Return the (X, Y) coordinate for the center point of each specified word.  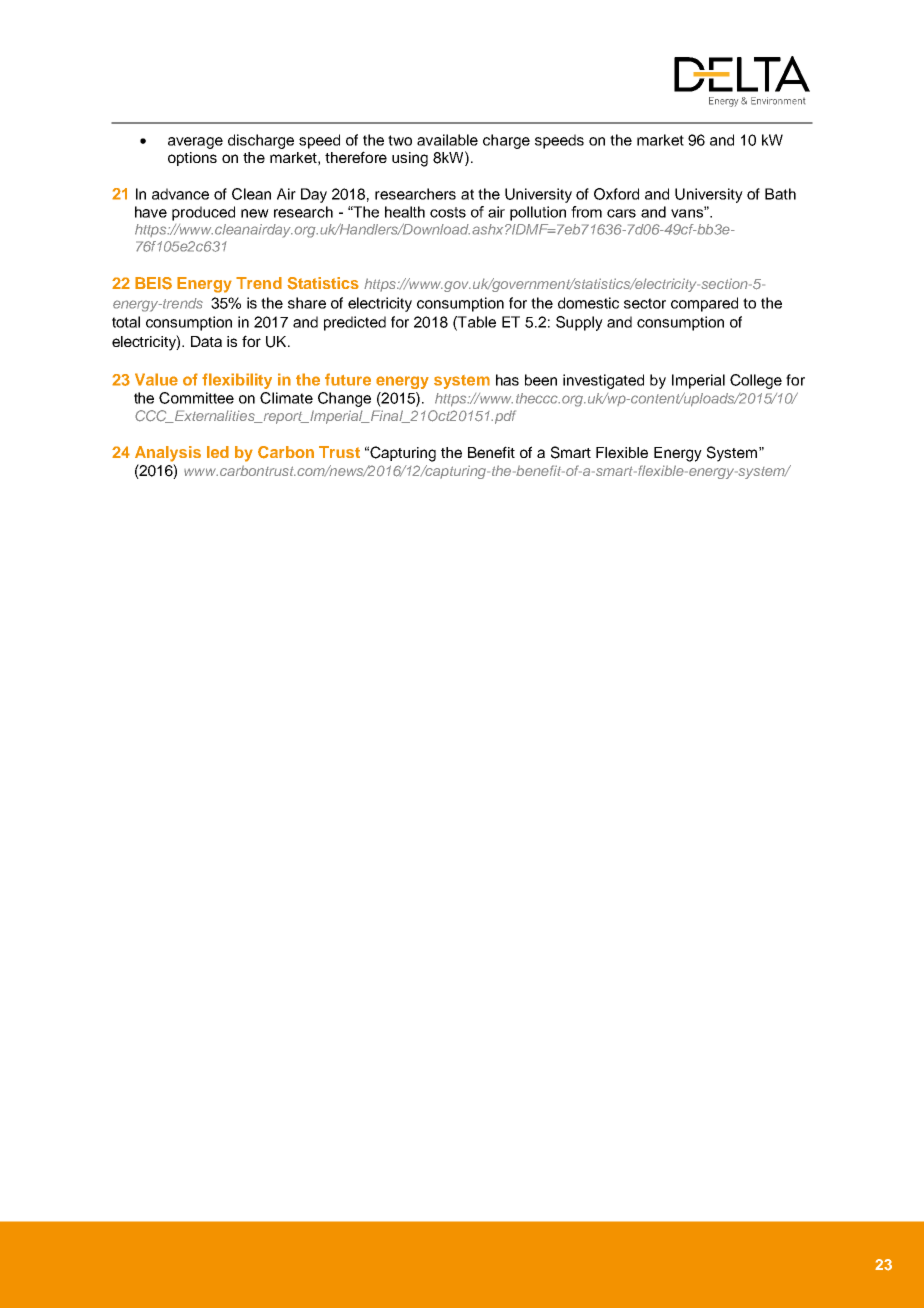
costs (448, 212)
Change (344, 399)
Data (206, 341)
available (447, 140)
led (218, 452)
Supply (579, 323)
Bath (780, 194)
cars (621, 213)
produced (203, 213)
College (756, 381)
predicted (355, 323)
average (195, 143)
